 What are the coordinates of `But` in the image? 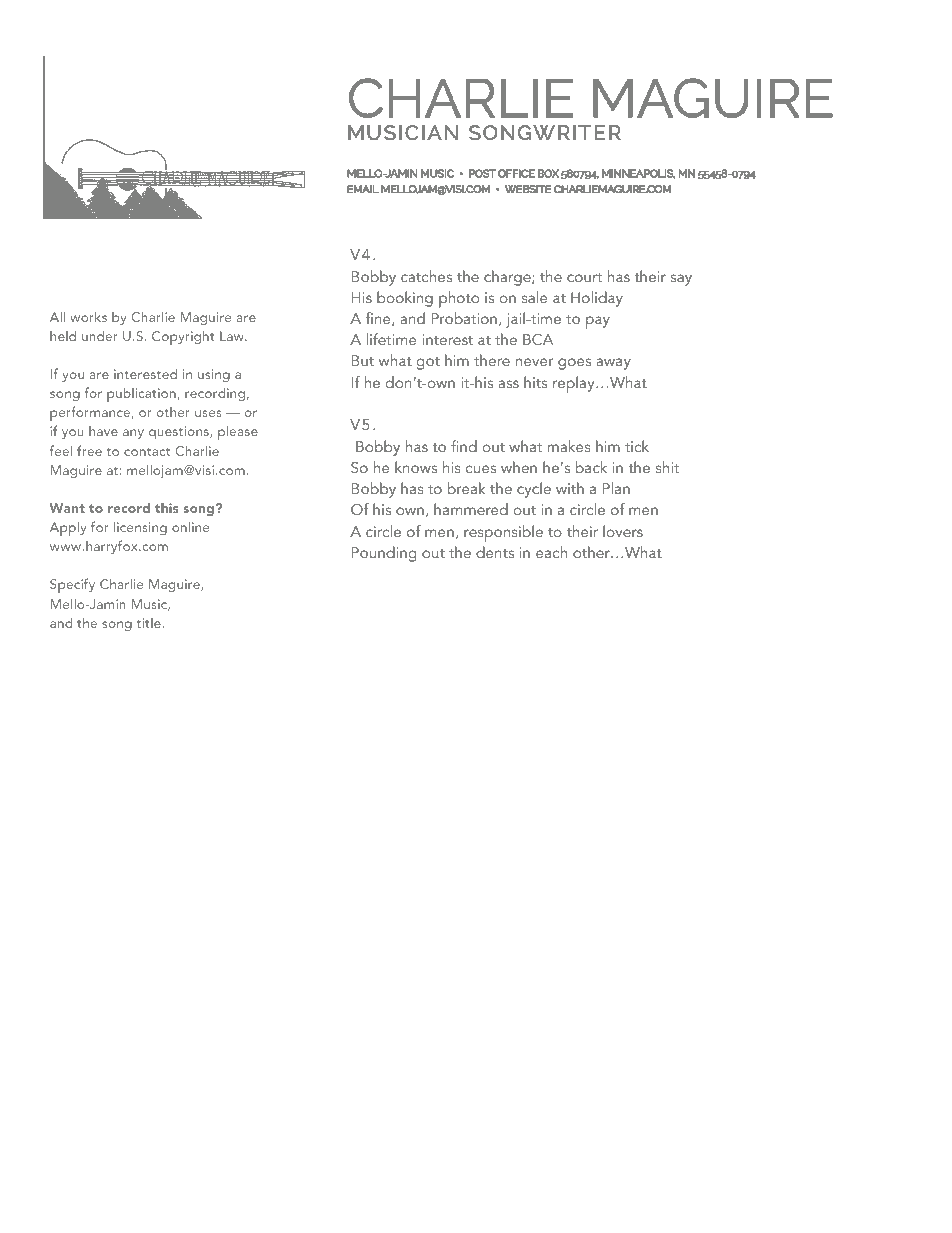 It's located at (363, 360).
